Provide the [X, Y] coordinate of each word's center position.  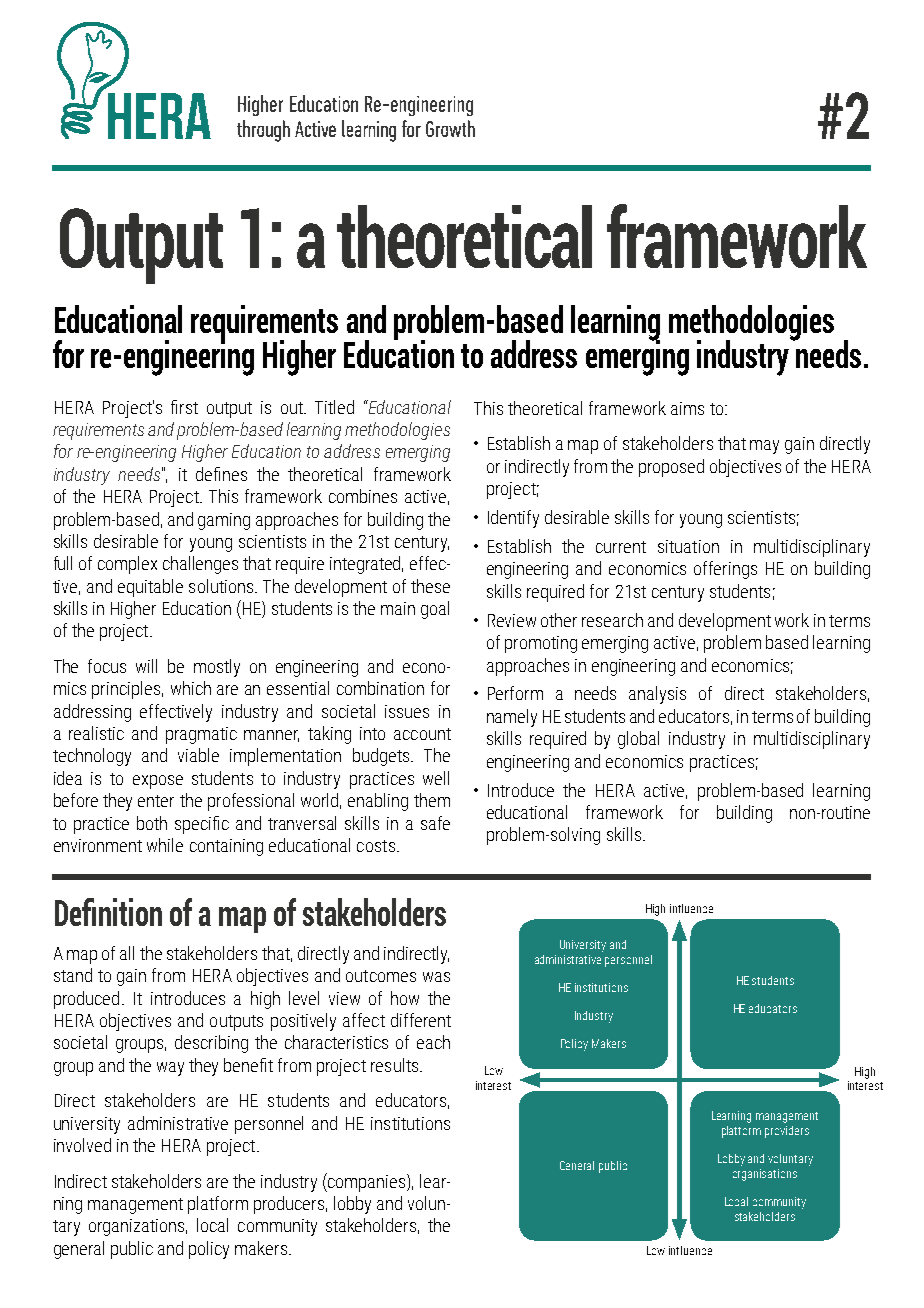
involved [82, 1145]
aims [687, 408]
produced [86, 1000]
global [638, 740]
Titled [334, 407]
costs [376, 846]
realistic [96, 733]
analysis [657, 695]
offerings [725, 570]
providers [787, 1132]
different [421, 1020]
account [422, 734]
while [165, 845]
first [184, 407]
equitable [150, 588]
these [430, 586]
